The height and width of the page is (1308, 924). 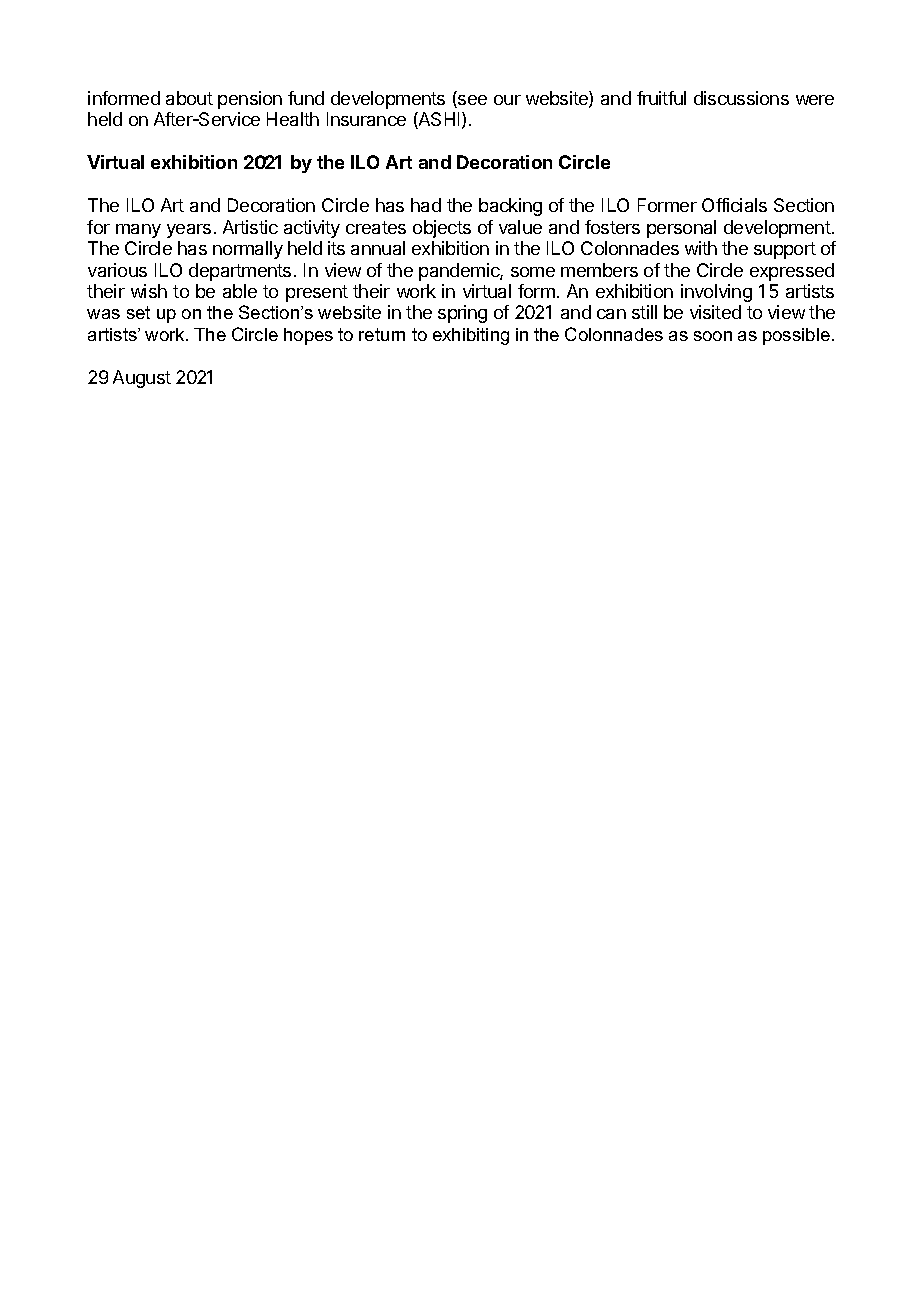 I want to click on discussions, so click(x=741, y=98).
